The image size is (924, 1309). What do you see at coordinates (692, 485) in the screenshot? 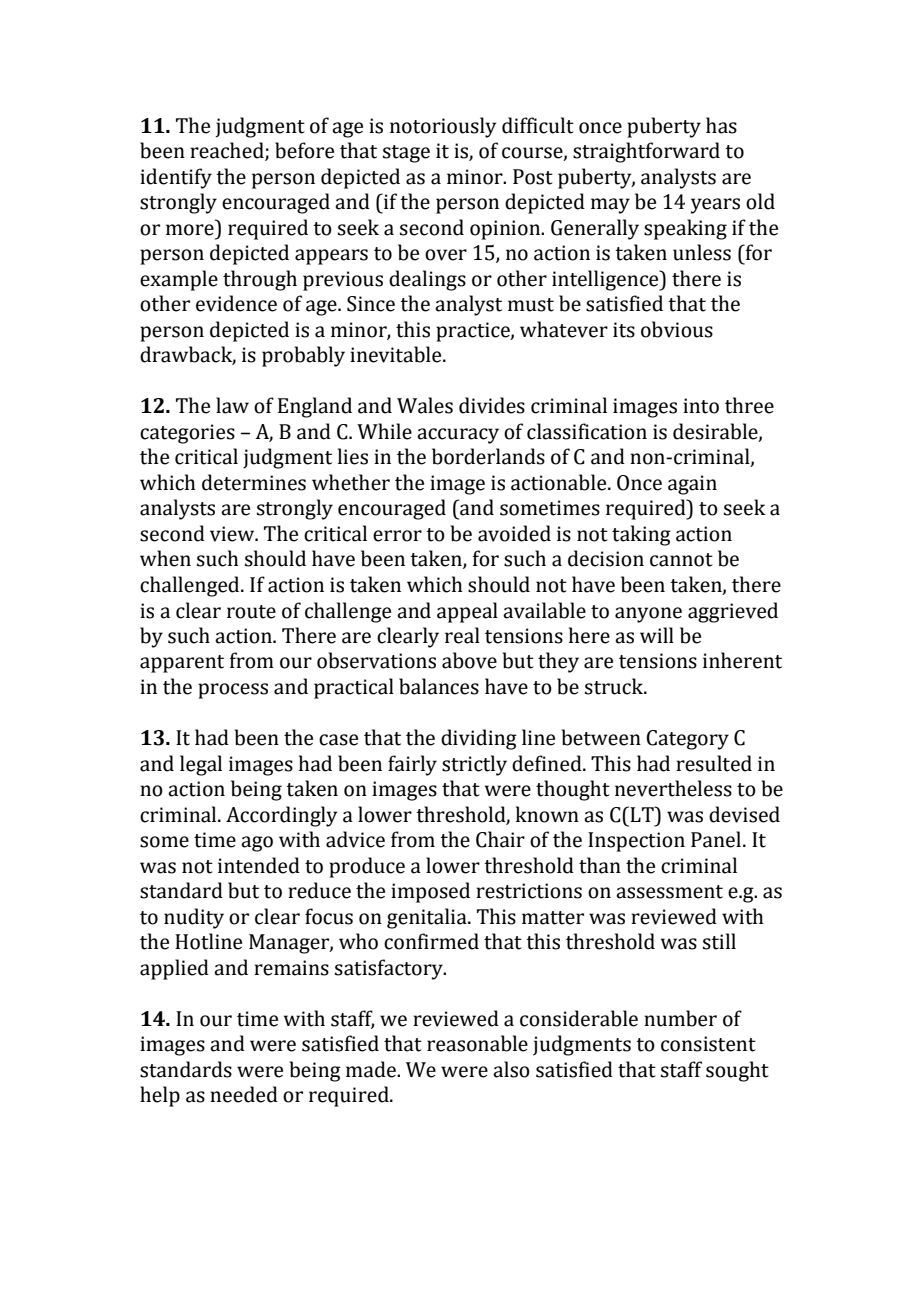
I see `again` at bounding box center [692, 485].
